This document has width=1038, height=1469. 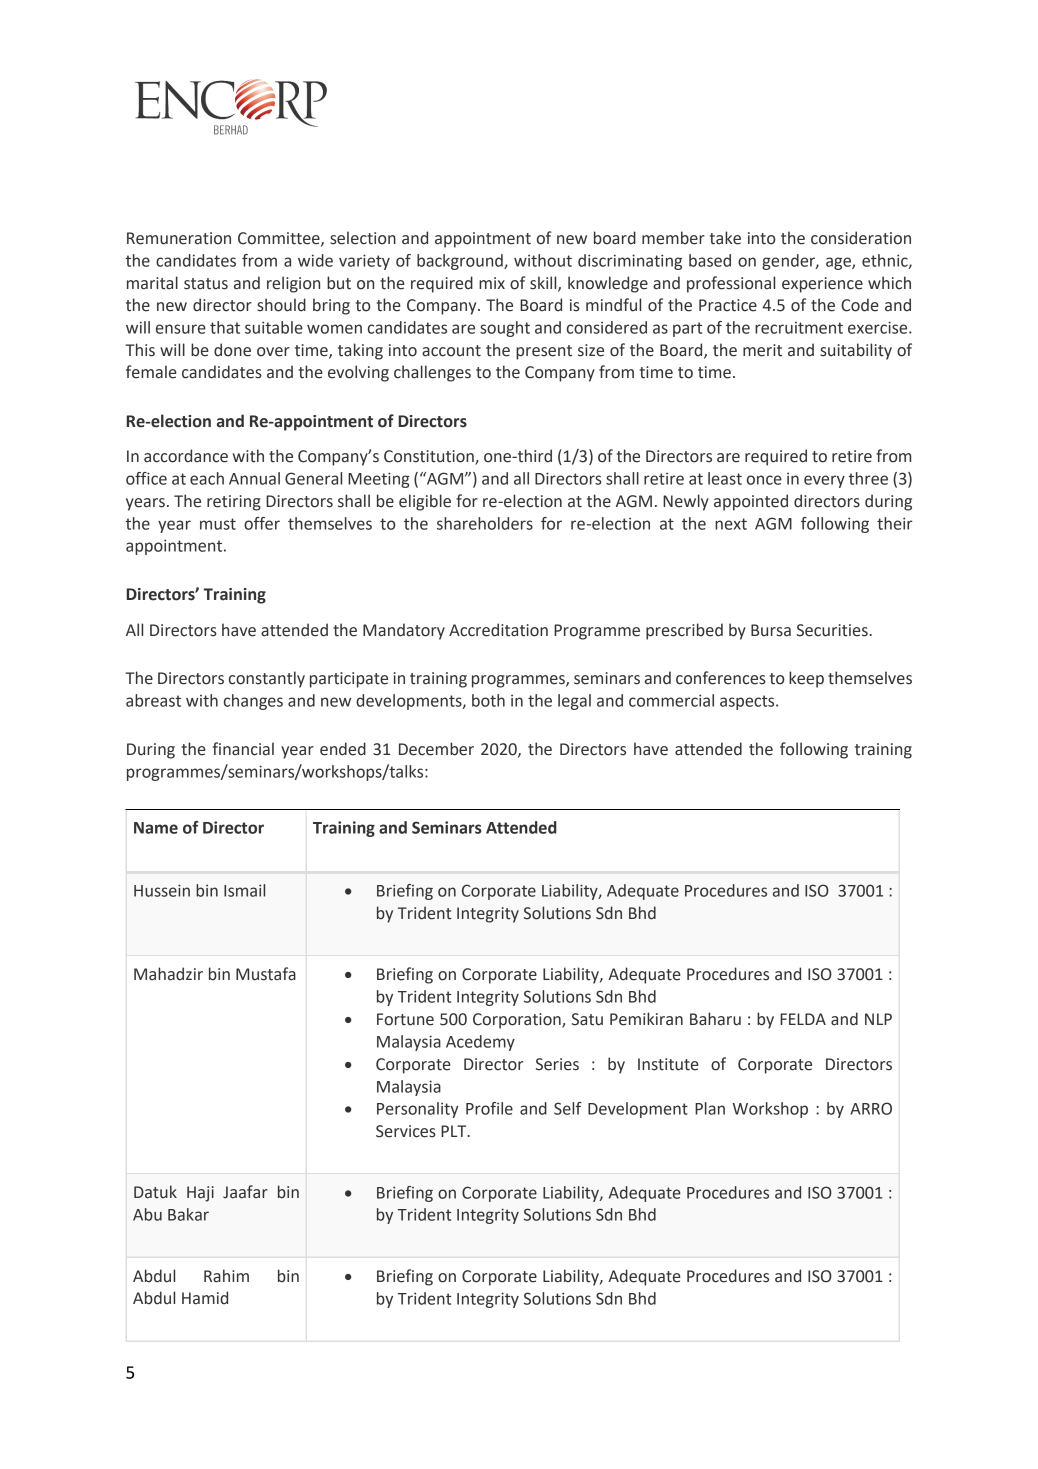 I want to click on December, so click(x=436, y=749).
